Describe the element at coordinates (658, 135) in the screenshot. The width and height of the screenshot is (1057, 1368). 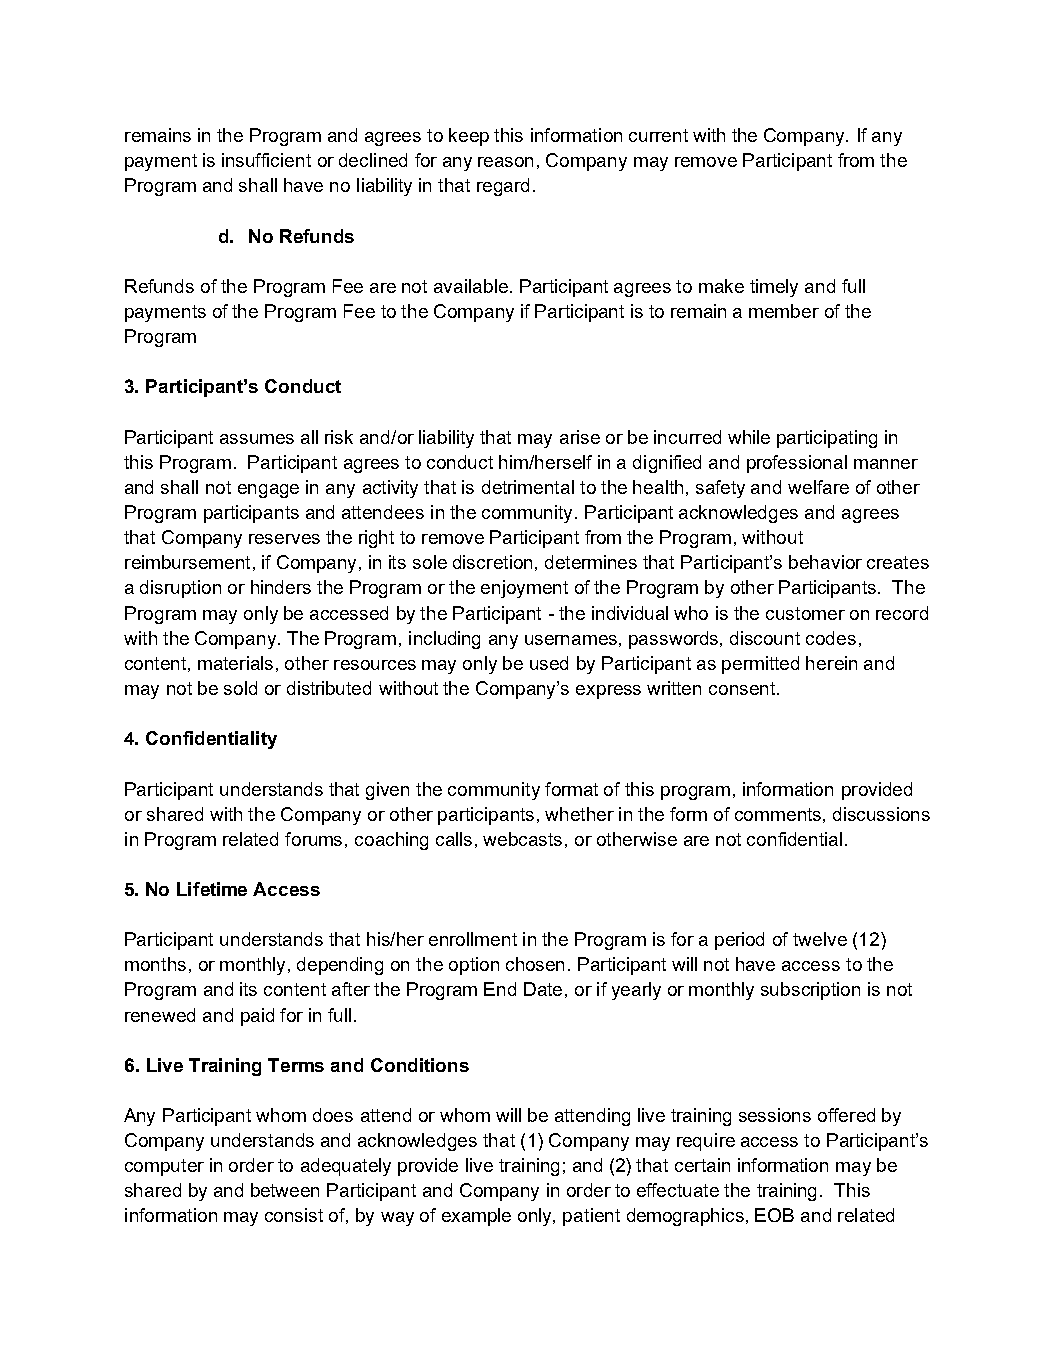
I see `current` at that location.
